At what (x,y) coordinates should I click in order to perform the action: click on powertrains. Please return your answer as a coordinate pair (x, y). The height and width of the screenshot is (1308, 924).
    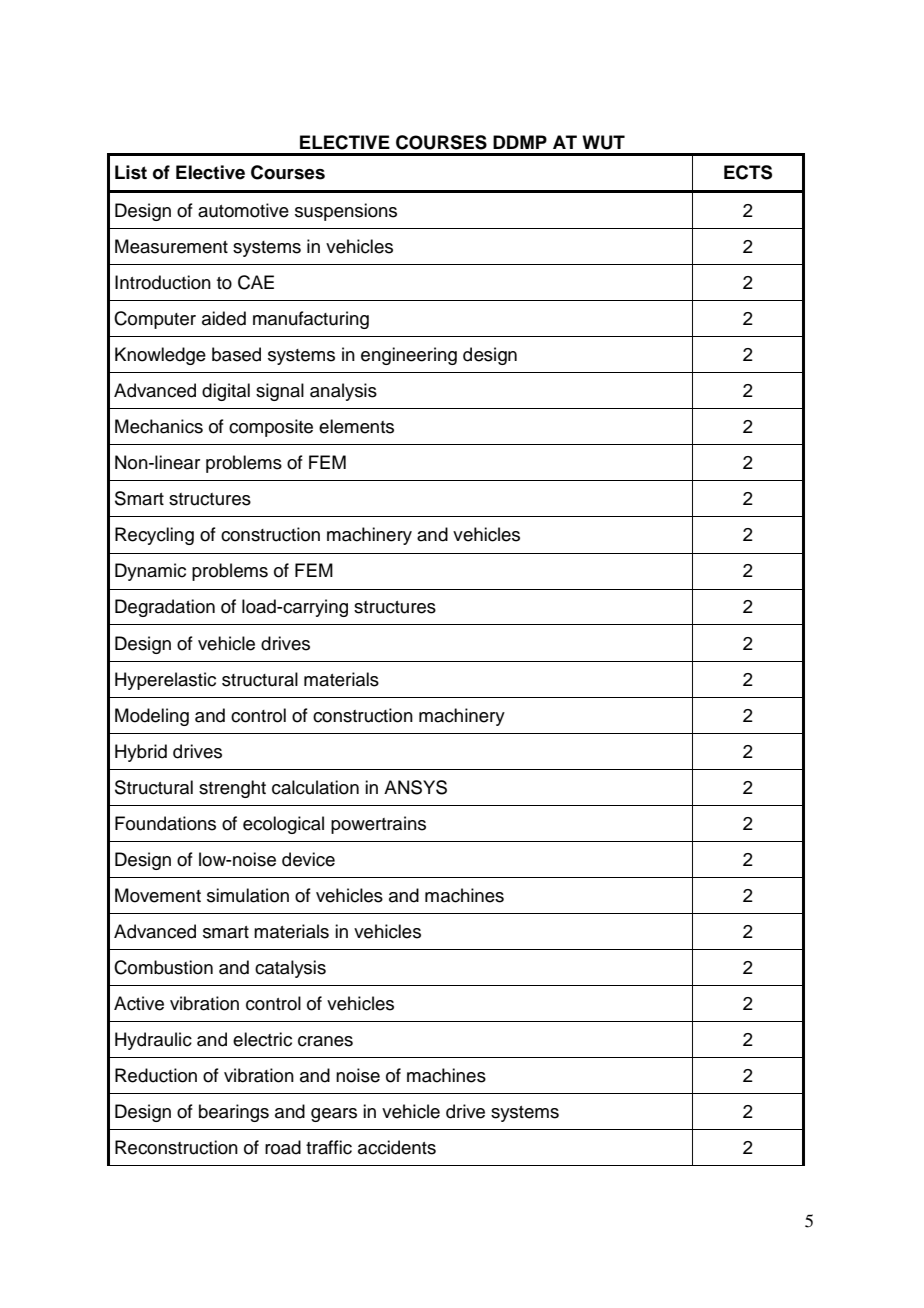
    Looking at the image, I should click on (378, 825).
